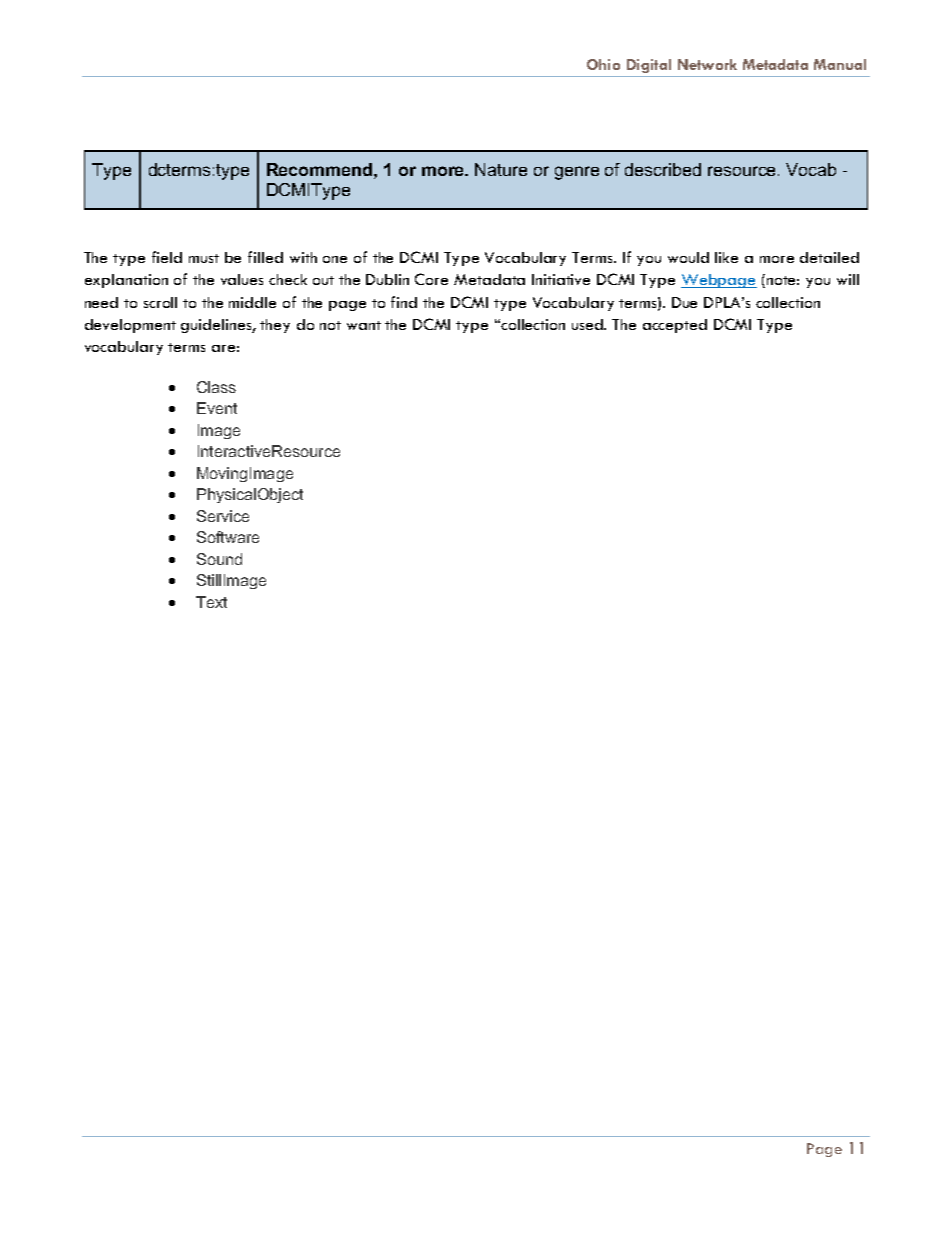 The height and width of the screenshot is (1233, 952). I want to click on genre, so click(577, 173).
